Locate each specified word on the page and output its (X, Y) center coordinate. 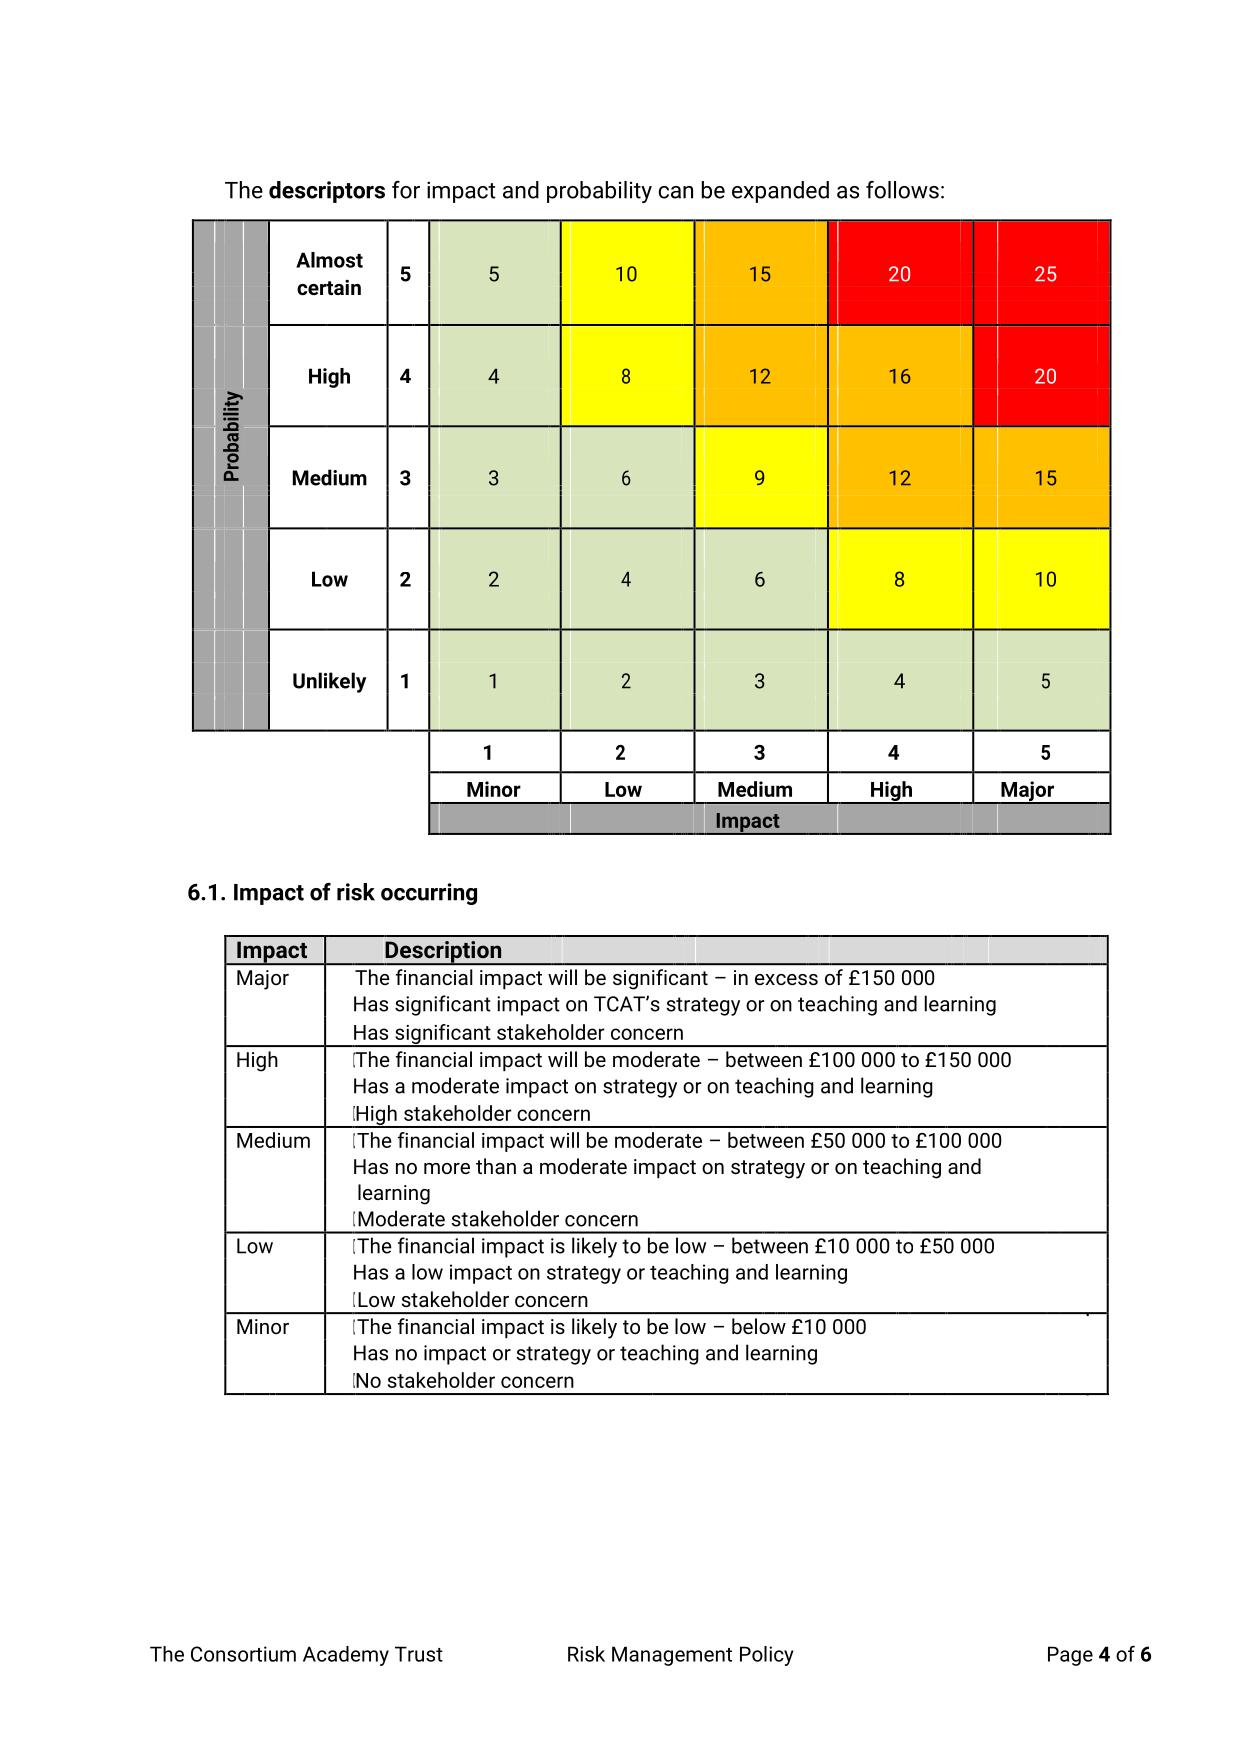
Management (672, 1656)
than (496, 1166)
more (447, 1168)
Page (1070, 1656)
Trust (419, 1654)
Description (443, 953)
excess (786, 979)
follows (902, 190)
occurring (429, 894)
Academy (346, 1656)
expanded (780, 192)
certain (329, 287)
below (759, 1326)
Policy (767, 1656)
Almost (329, 260)
